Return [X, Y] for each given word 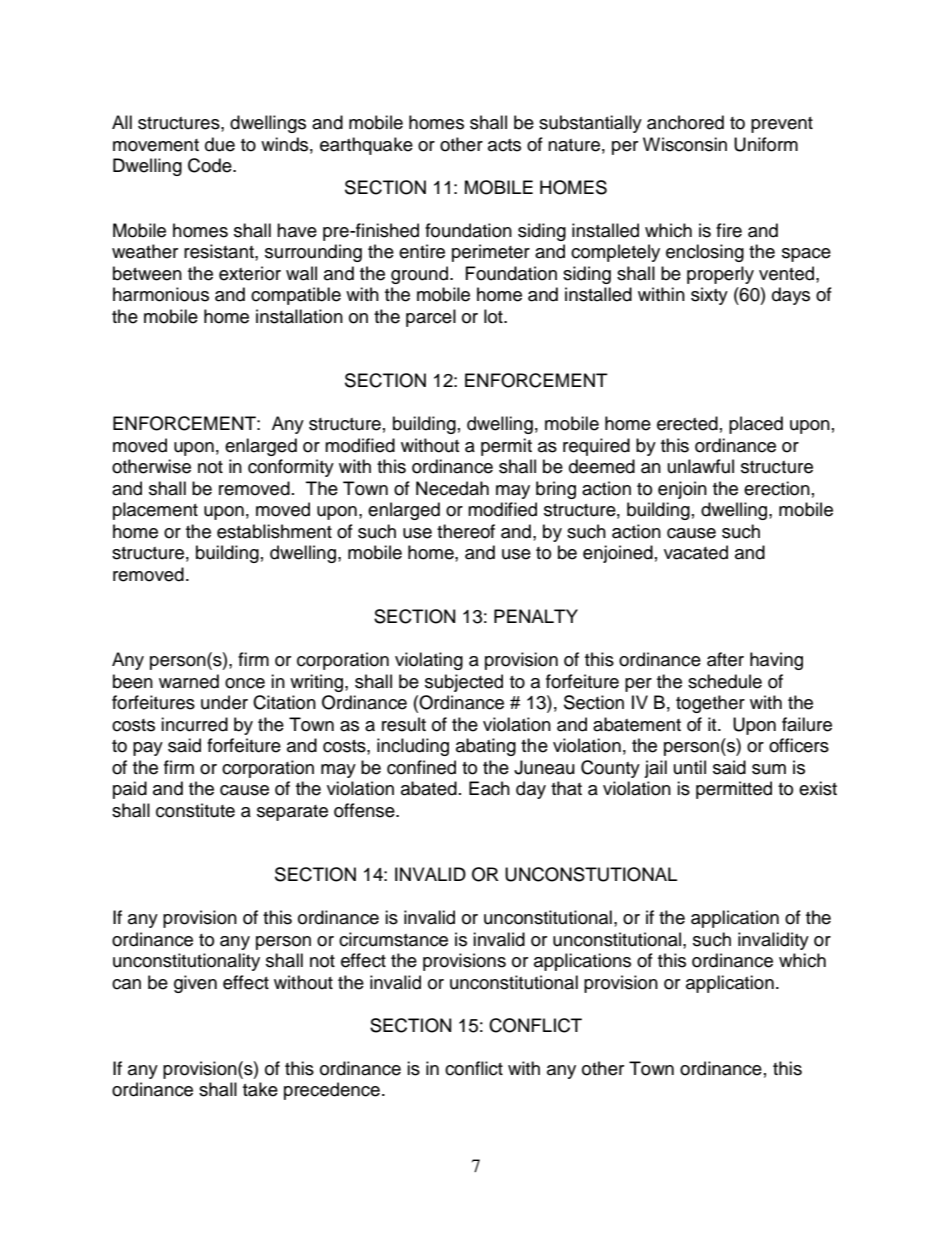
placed [756, 425]
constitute [195, 810]
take [260, 1089]
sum [769, 769]
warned [189, 681]
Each [489, 788]
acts [504, 145]
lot [494, 316]
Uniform [766, 144]
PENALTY [536, 616]
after [725, 659]
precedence [332, 1091]
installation [299, 316]
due [220, 144]
